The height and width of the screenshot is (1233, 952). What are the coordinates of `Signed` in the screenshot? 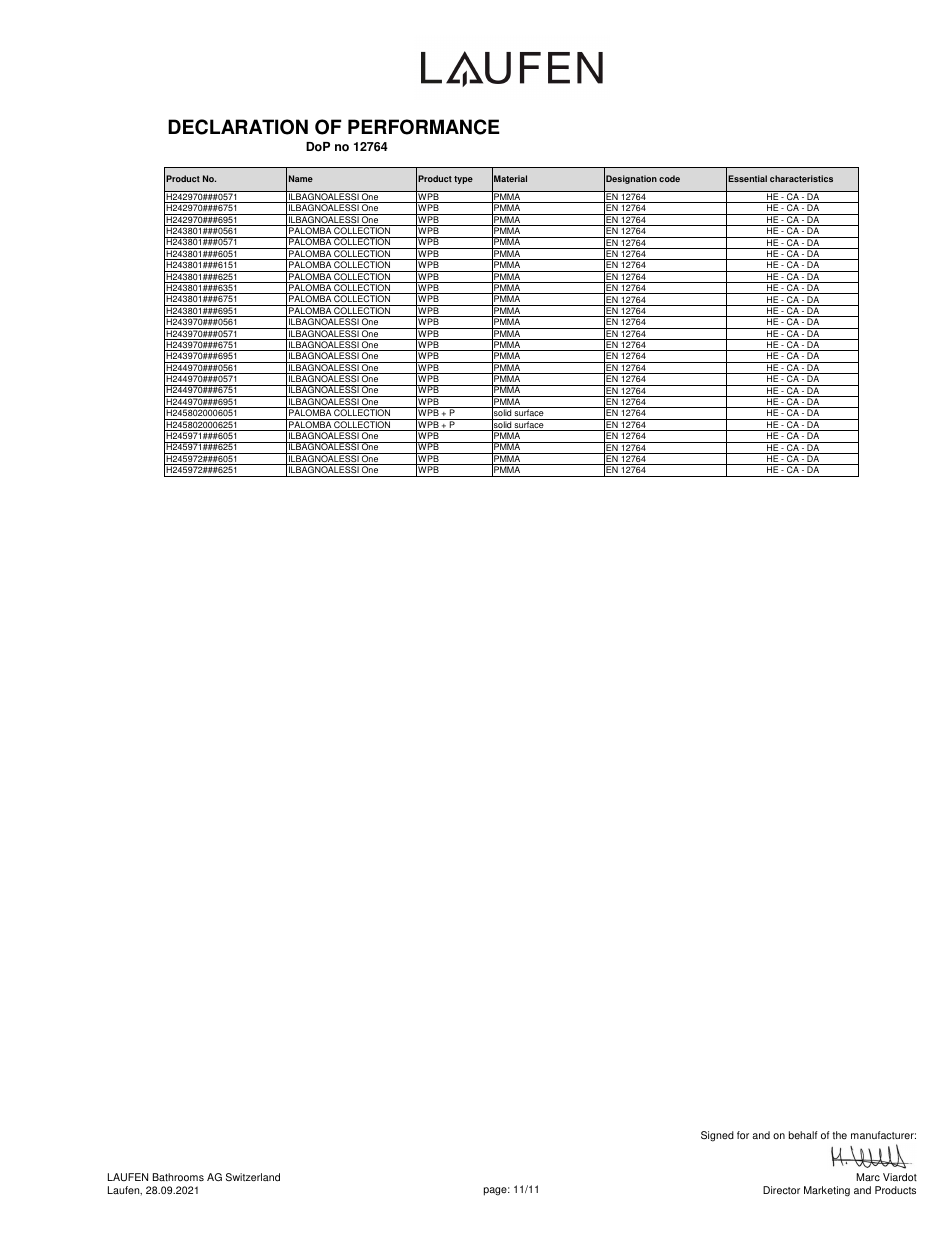 It's located at (717, 1136).
